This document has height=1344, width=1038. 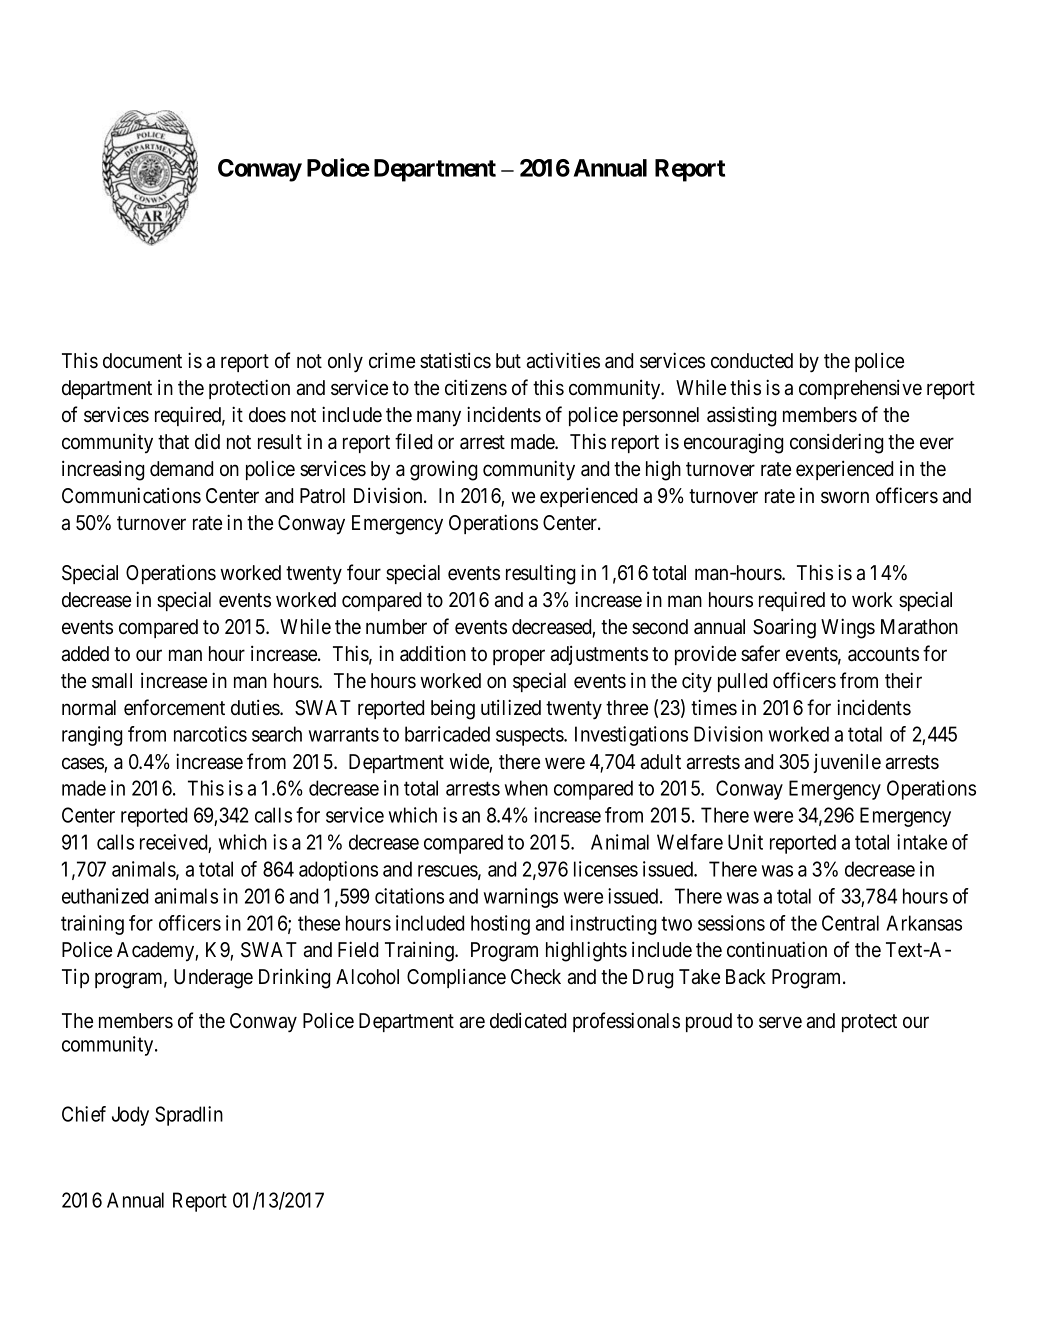 What do you see at coordinates (690, 842) in the document?
I see `Welfare` at bounding box center [690, 842].
